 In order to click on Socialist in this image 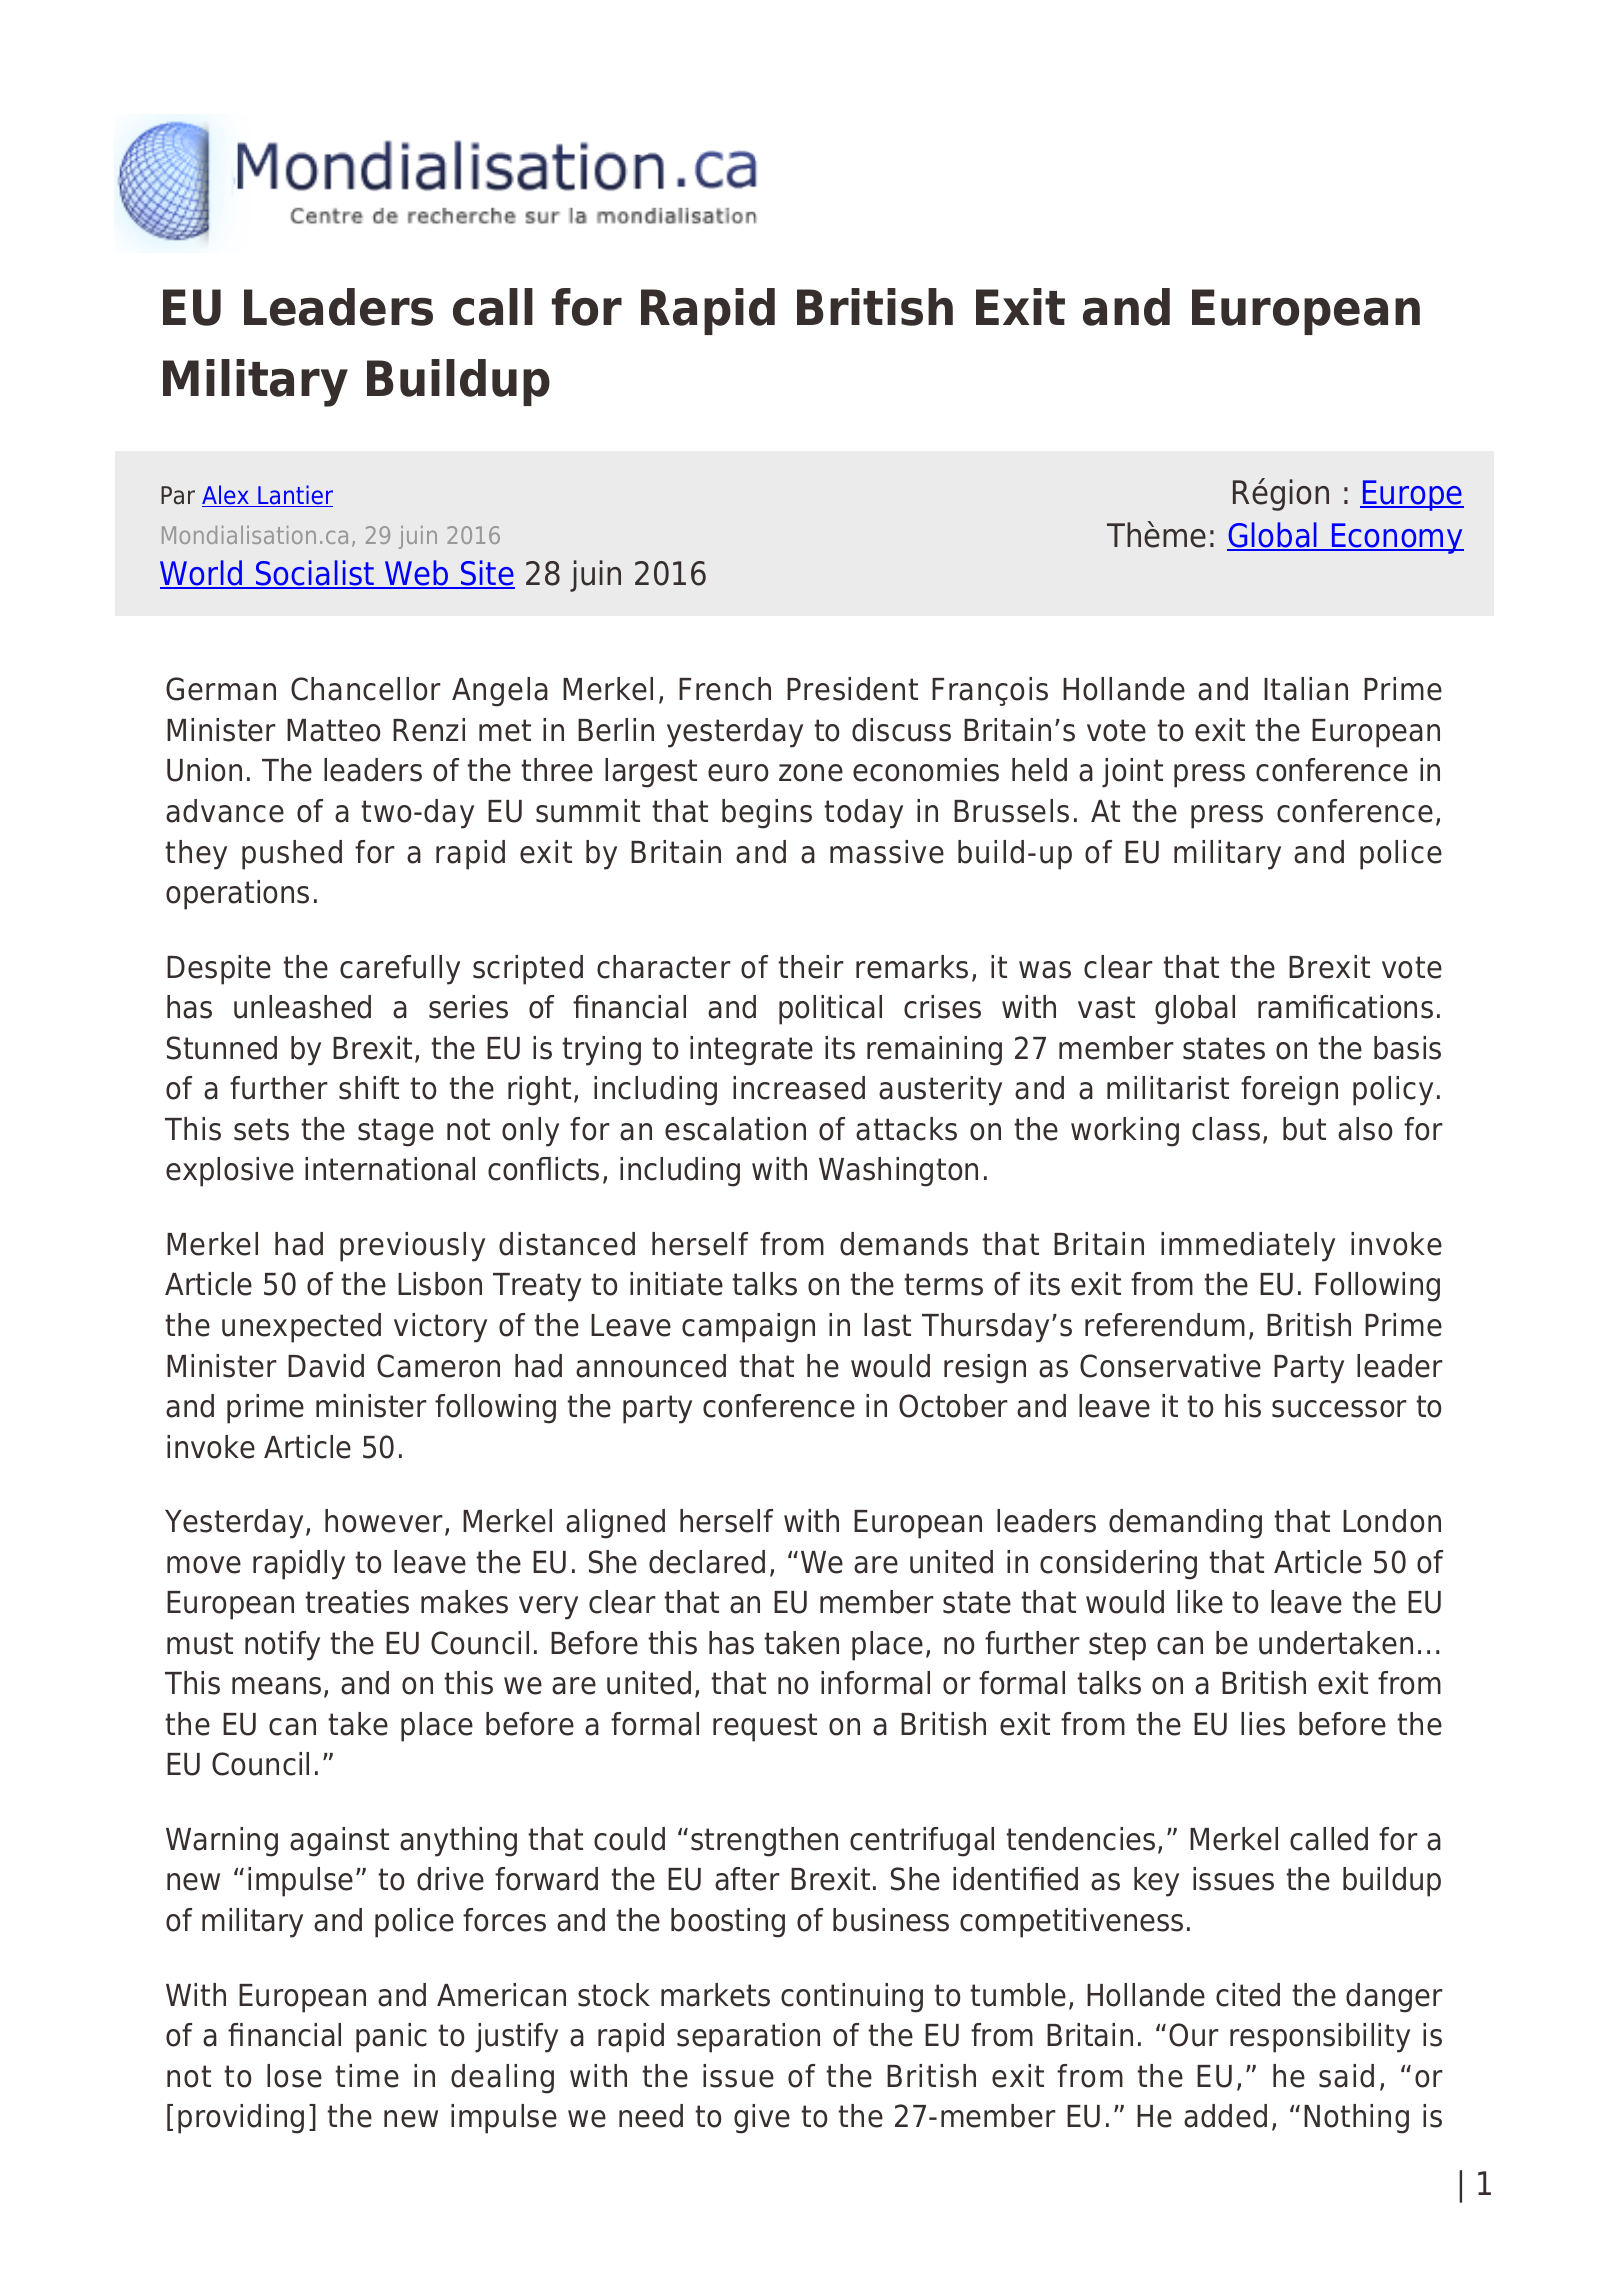, I will do `click(315, 574)`.
